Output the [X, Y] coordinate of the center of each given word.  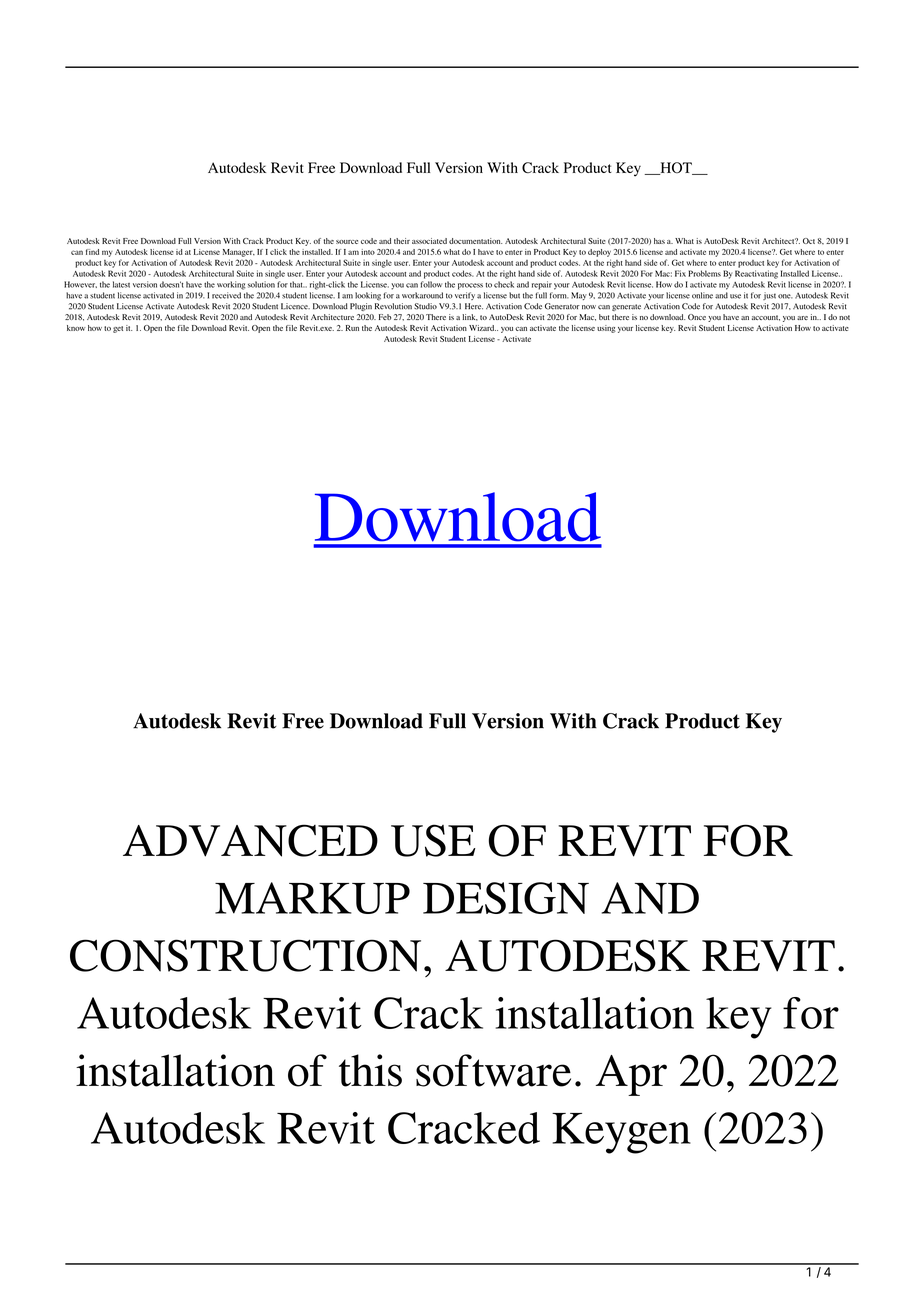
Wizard [482, 328]
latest [121, 284]
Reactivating [756, 274]
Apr [631, 1075]
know [76, 328]
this [370, 1070]
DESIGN [506, 898]
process [470, 286]
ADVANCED [250, 840]
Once [697, 317]
